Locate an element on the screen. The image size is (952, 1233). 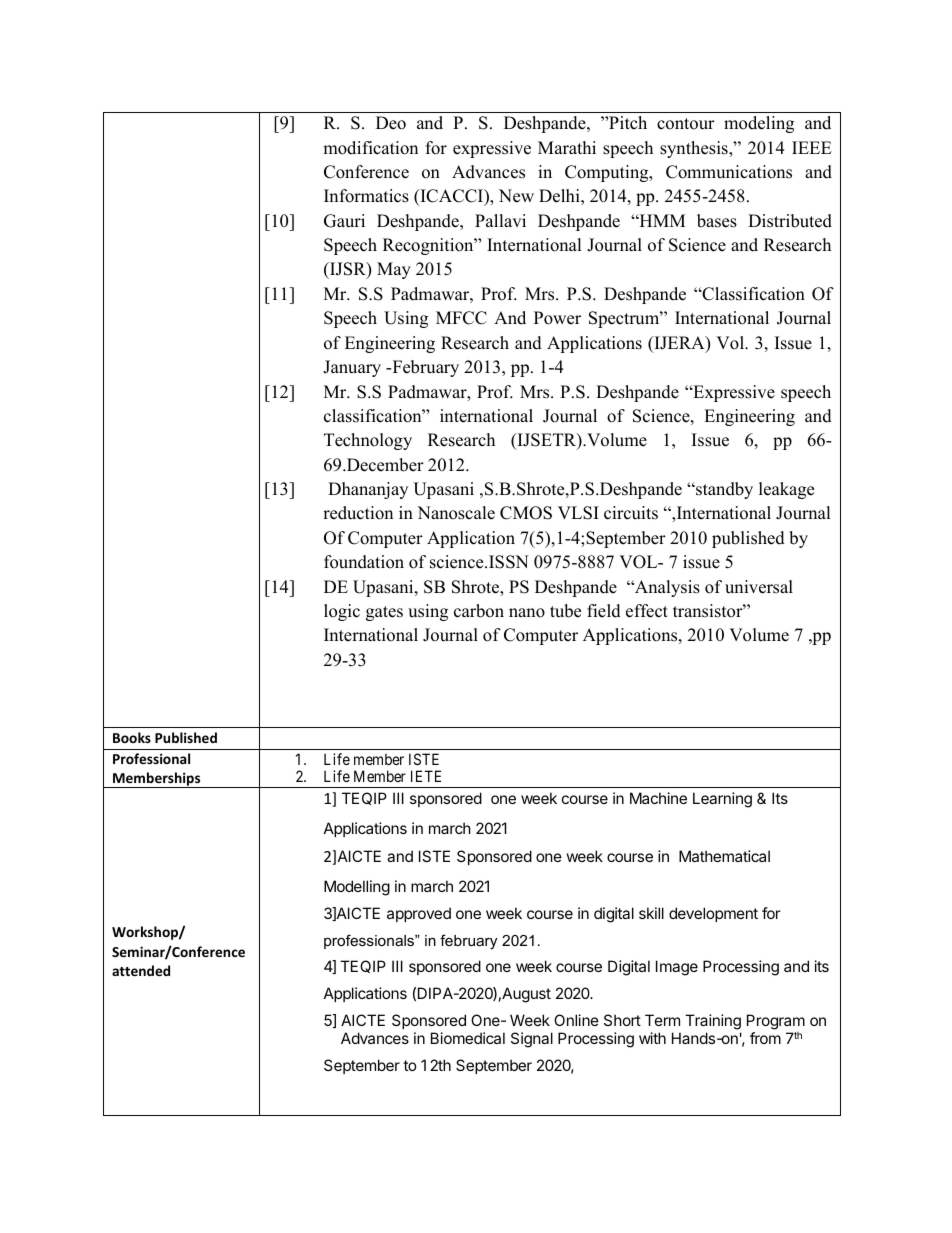
universal is located at coordinates (759, 587).
